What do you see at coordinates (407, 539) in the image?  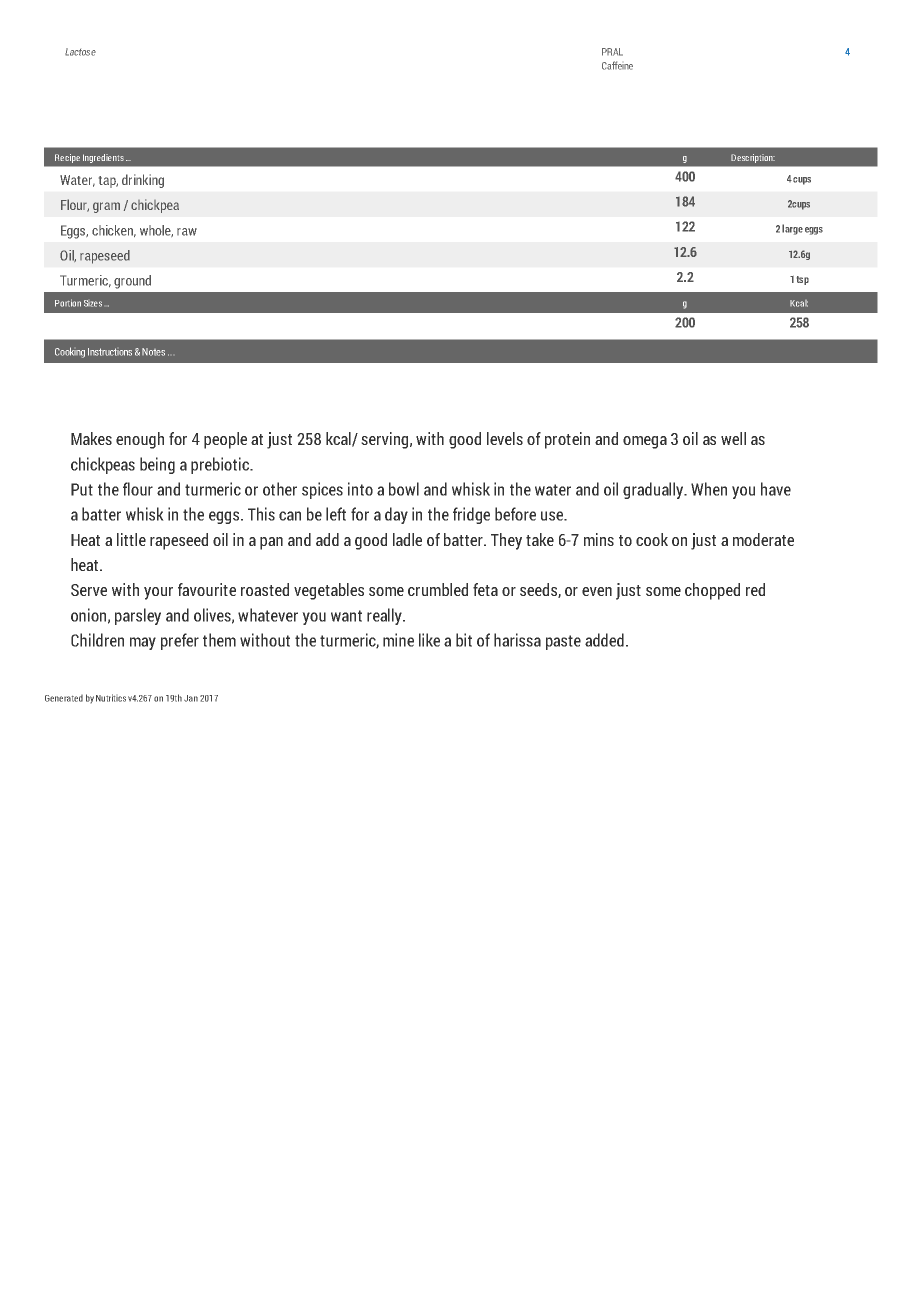 I see `ladle` at bounding box center [407, 539].
